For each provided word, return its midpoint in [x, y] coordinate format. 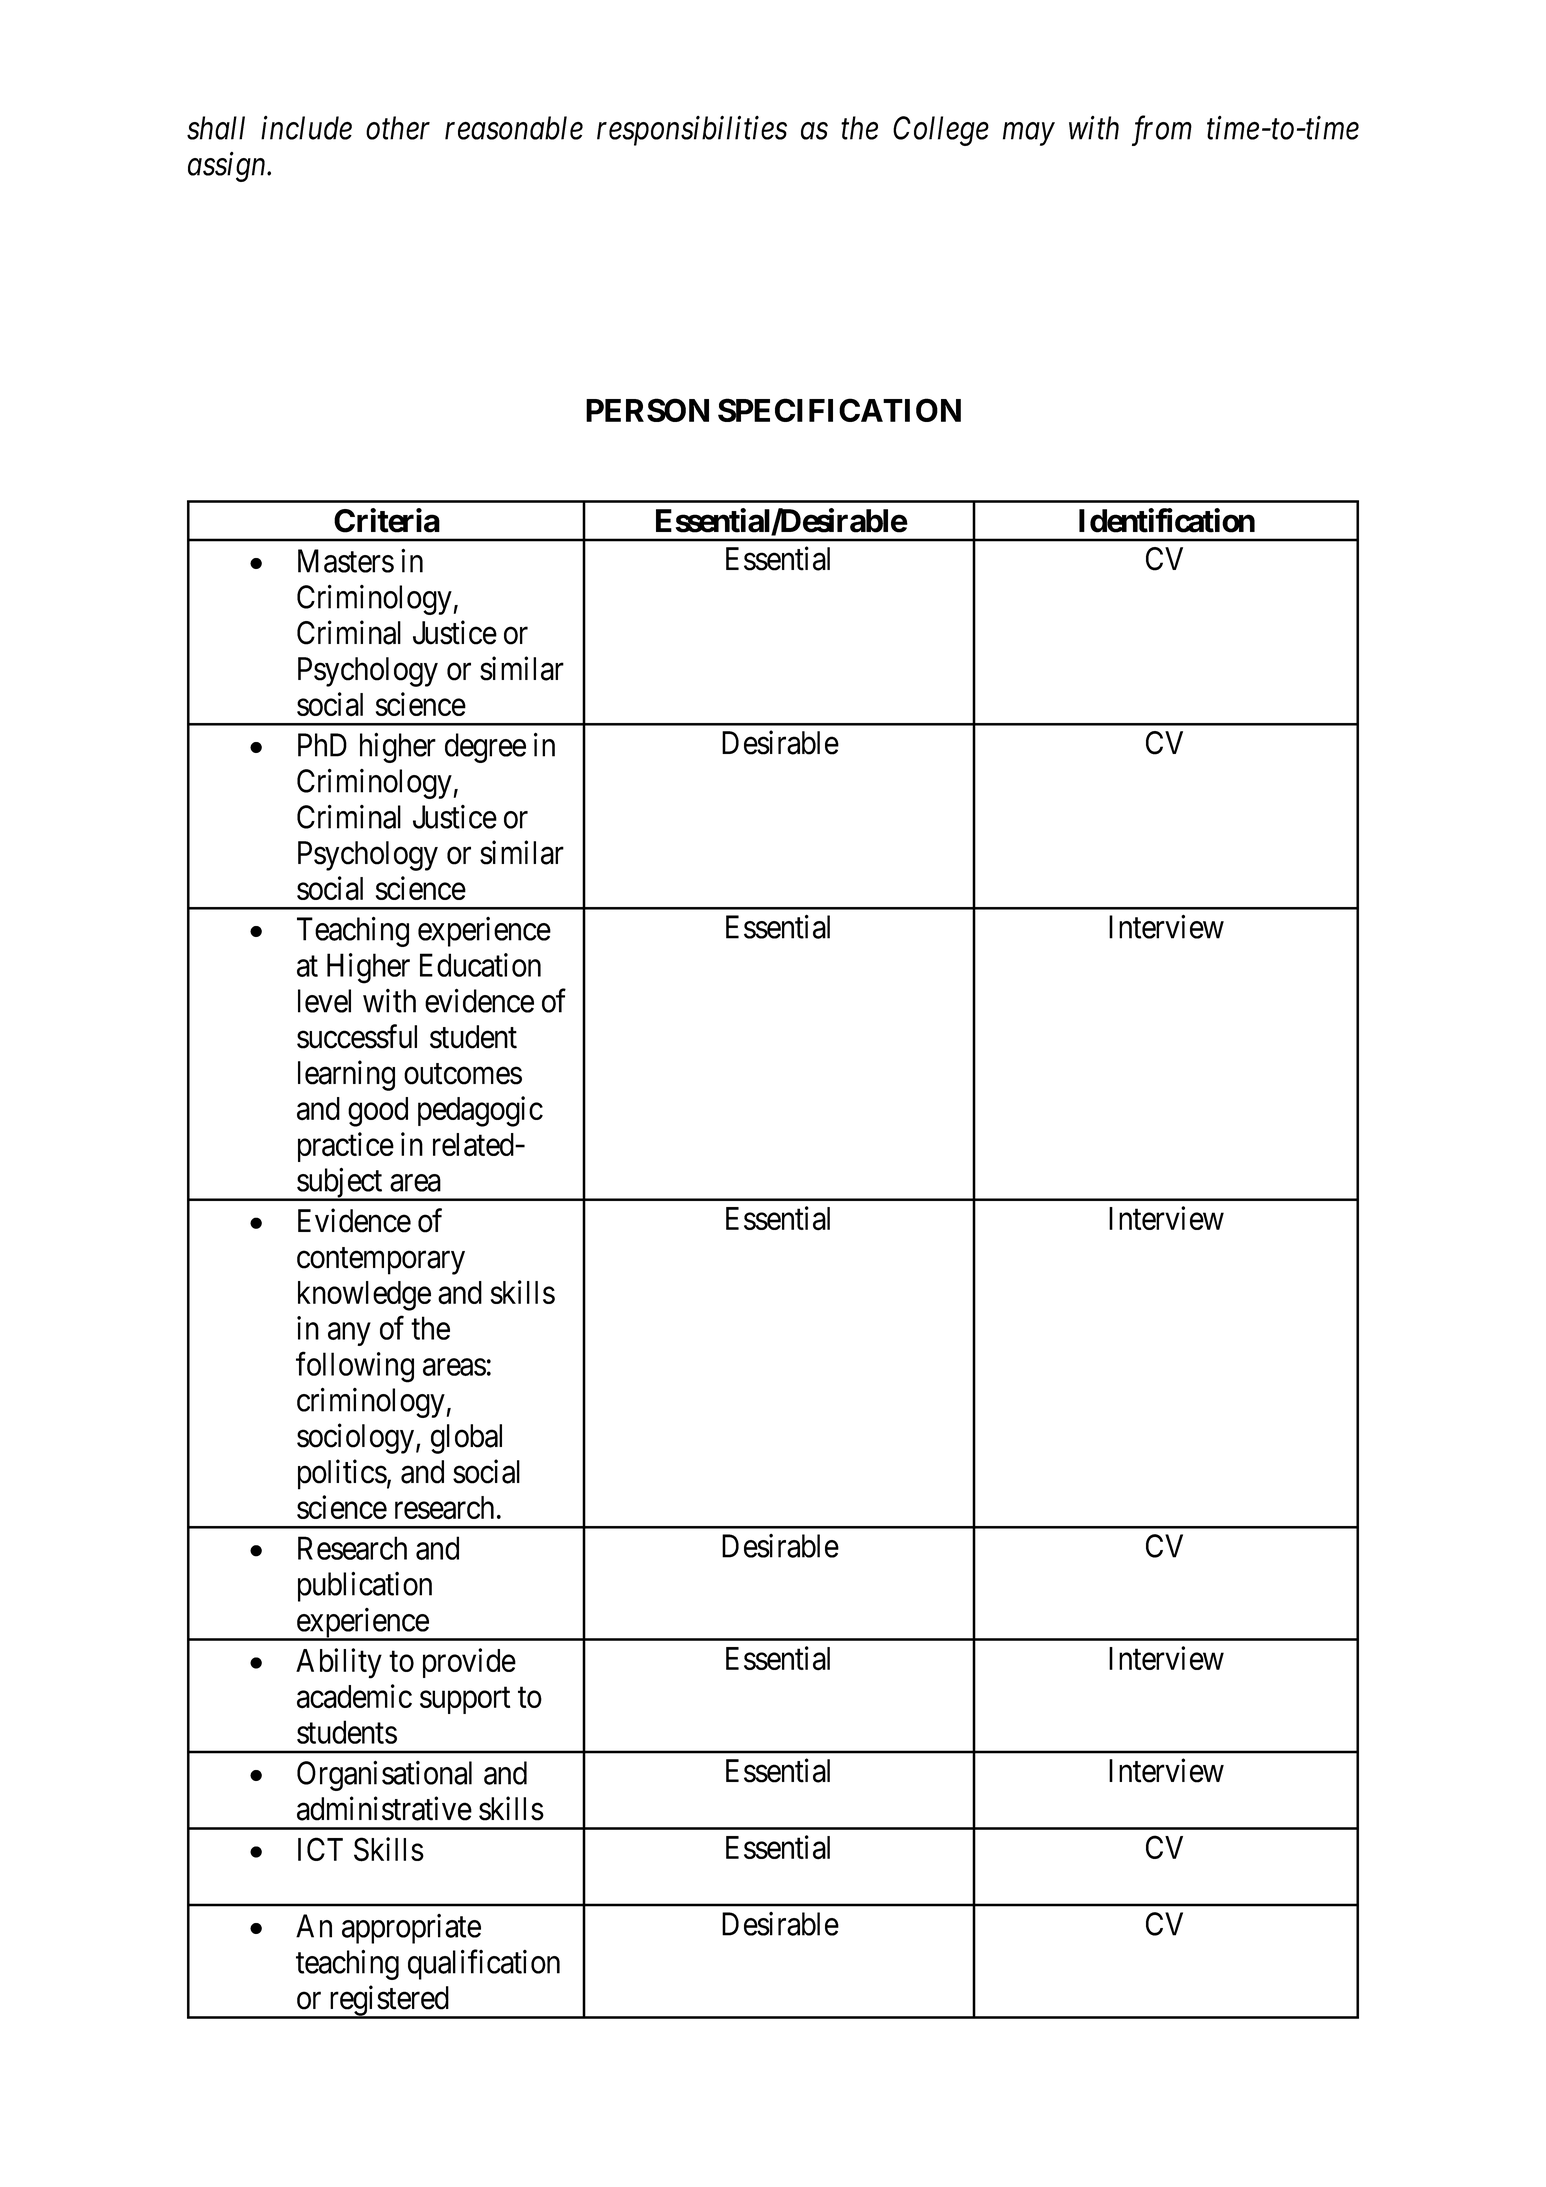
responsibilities [692, 131]
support [465, 1700]
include [306, 128]
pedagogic [480, 1111]
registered [388, 2001]
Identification [1167, 520]
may [1029, 134]
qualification [484, 1965]
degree [485, 748]
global [466, 1439]
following [355, 1367]
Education [480, 965]
